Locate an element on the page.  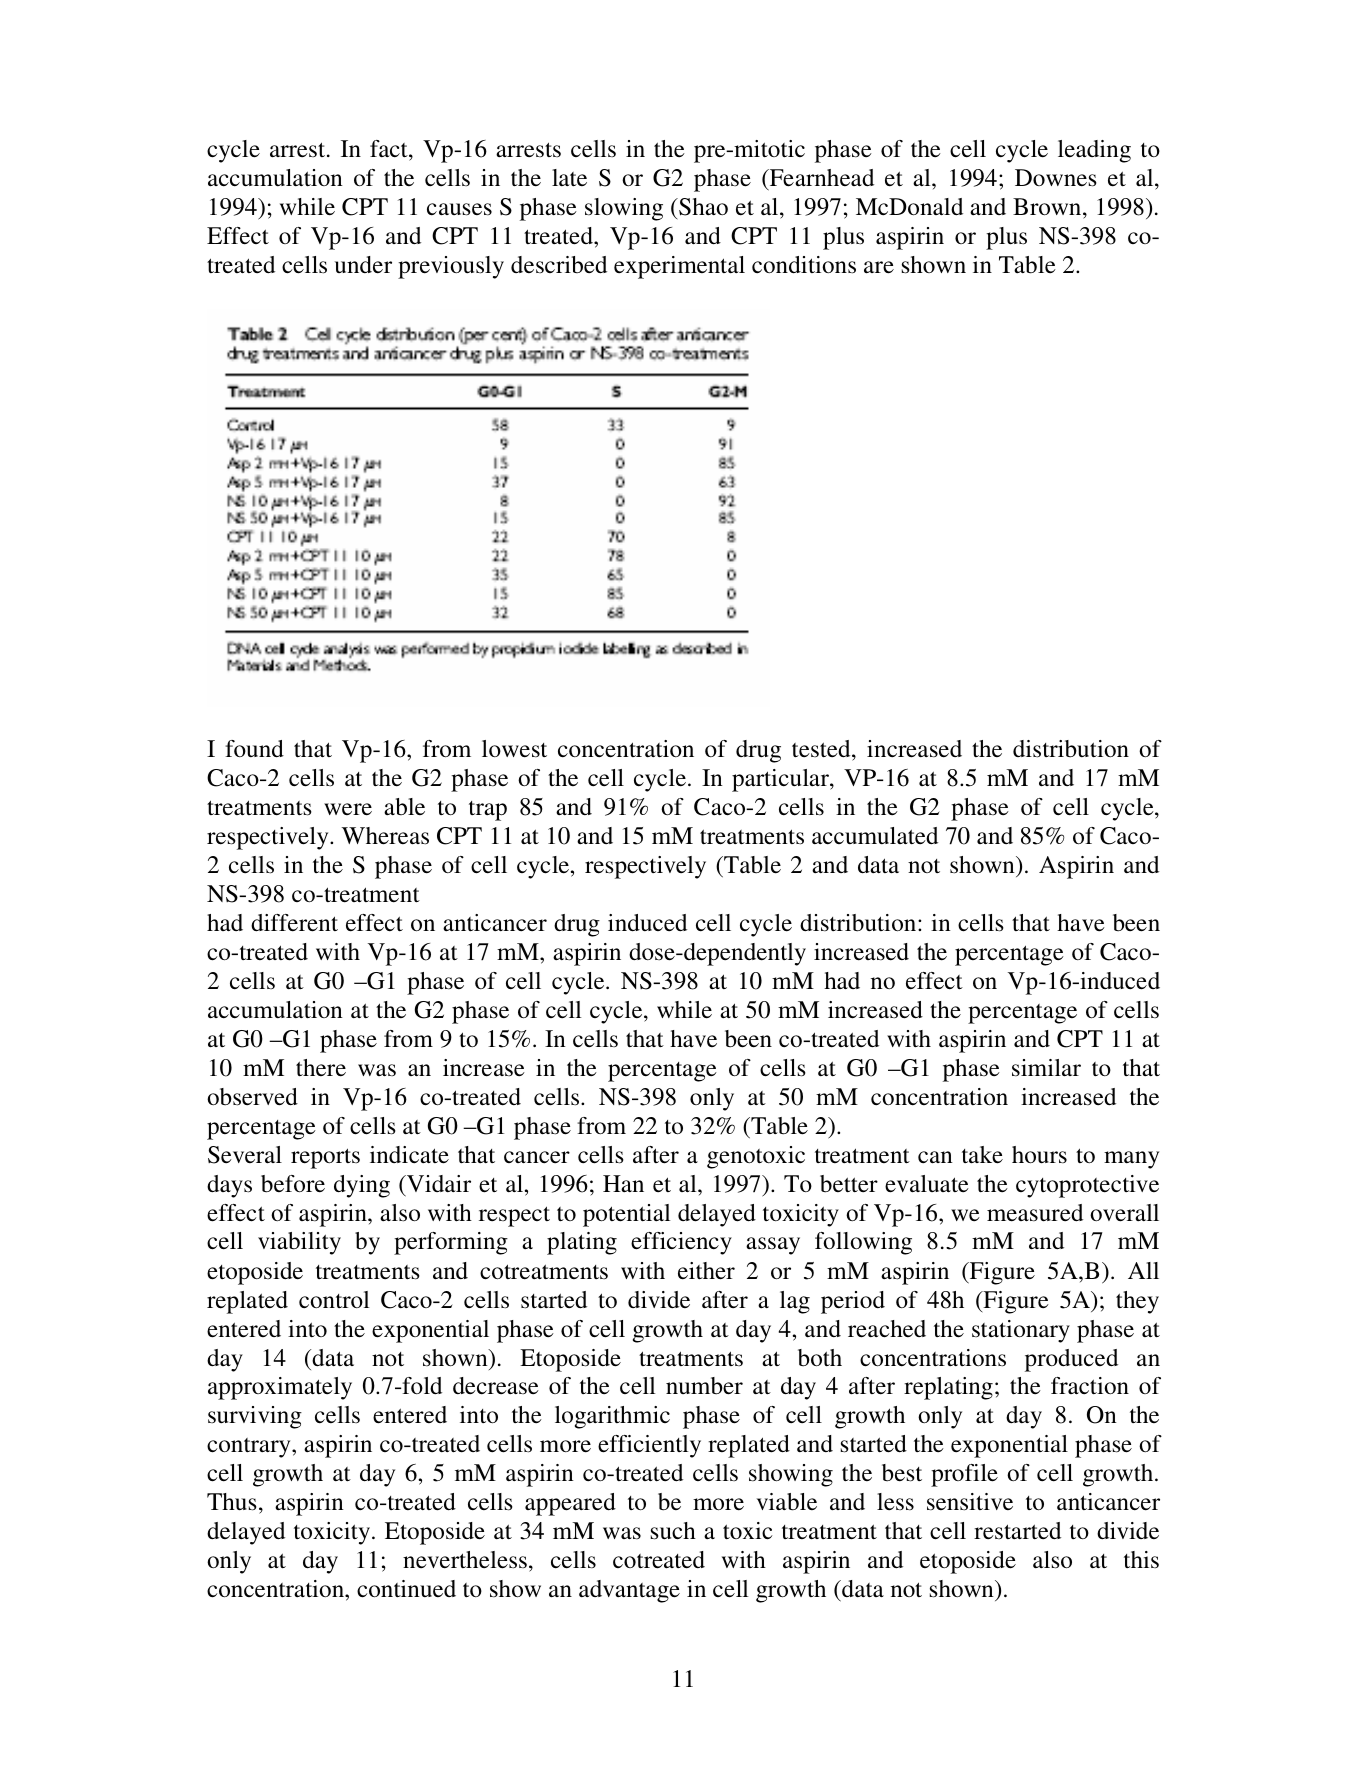
Han is located at coordinates (623, 1183).
